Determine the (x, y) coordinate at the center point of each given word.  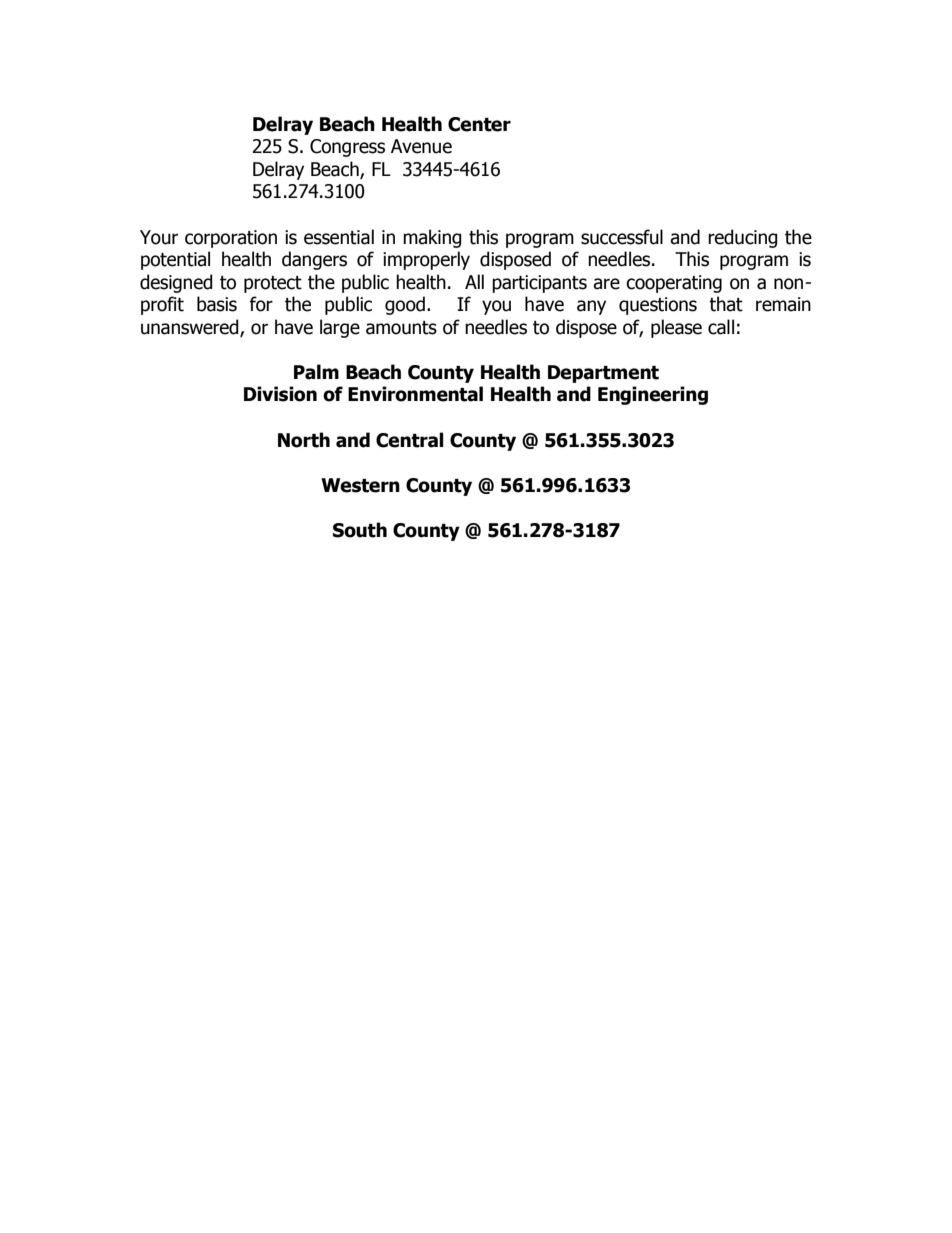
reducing (743, 238)
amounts (401, 328)
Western (360, 485)
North (304, 440)
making (432, 238)
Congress (347, 148)
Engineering (653, 395)
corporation (231, 239)
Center (479, 124)
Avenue (421, 146)
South (360, 530)
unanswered (191, 327)
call (721, 327)
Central (410, 440)
